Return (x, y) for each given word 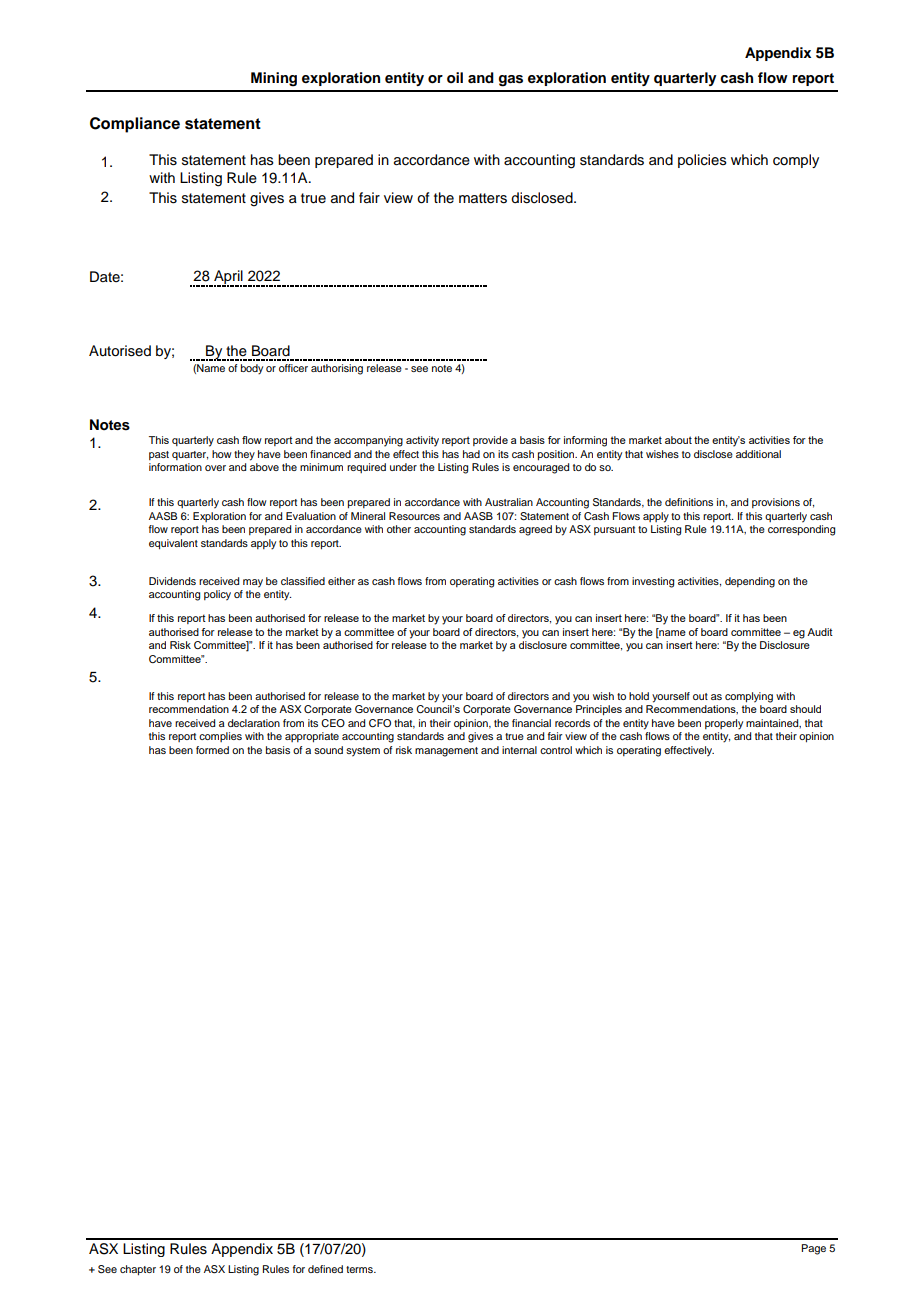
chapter (138, 1270)
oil (455, 77)
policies (702, 161)
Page (813, 1249)
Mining (274, 79)
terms (360, 1269)
